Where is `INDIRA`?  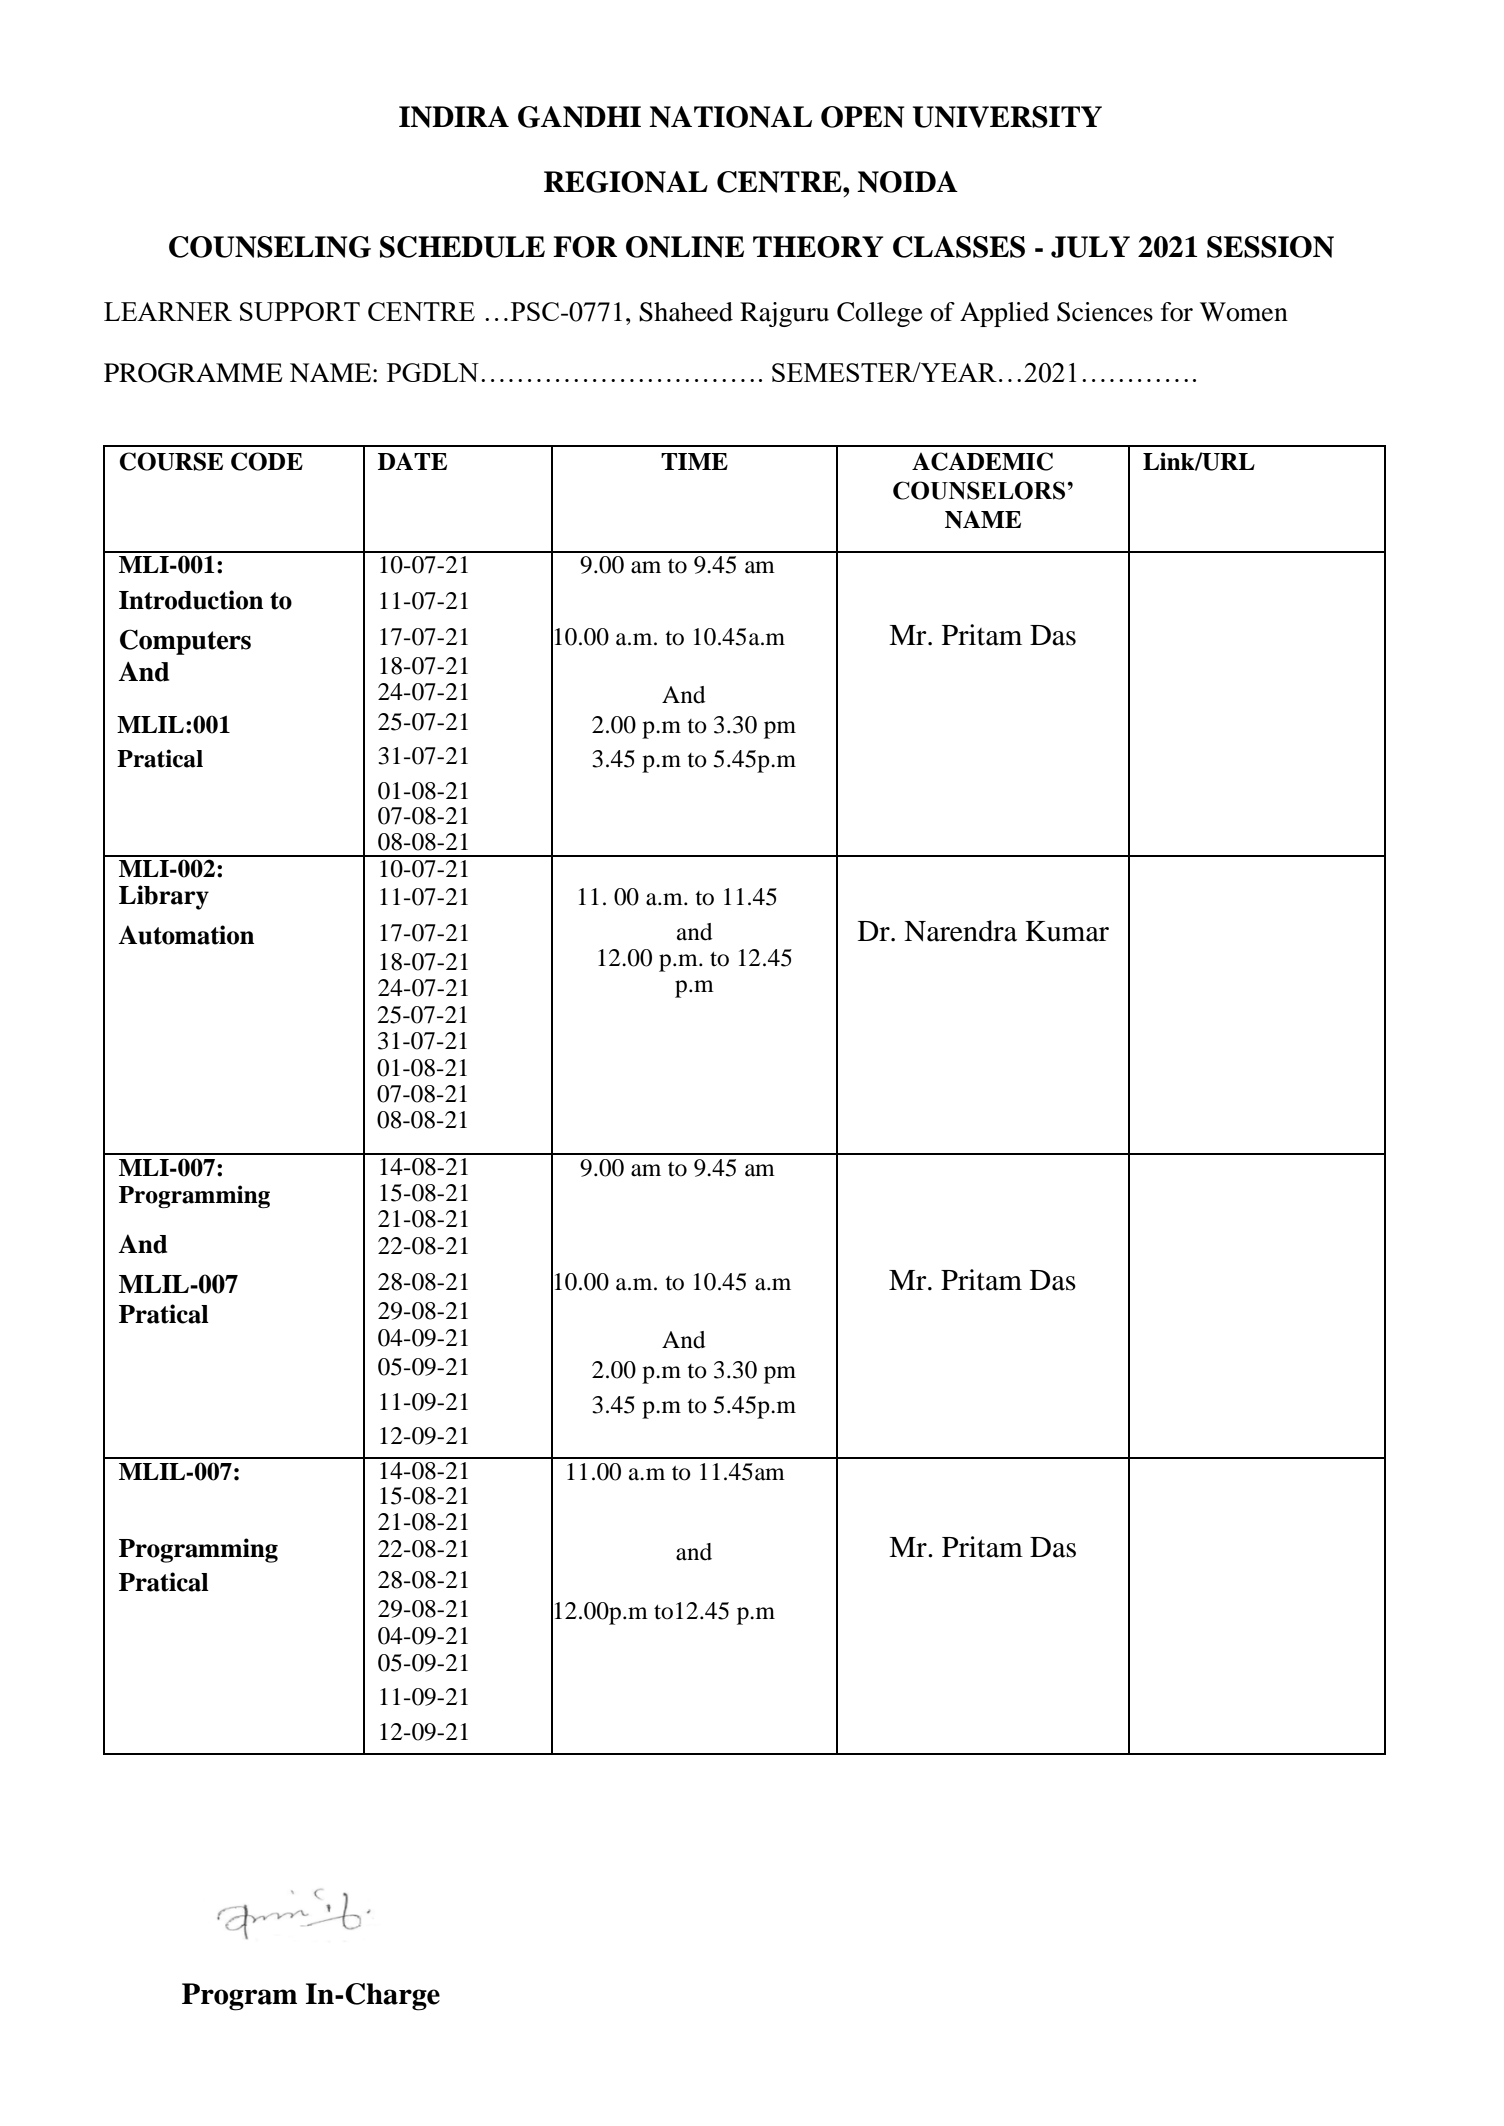 INDIRA is located at coordinates (454, 117).
